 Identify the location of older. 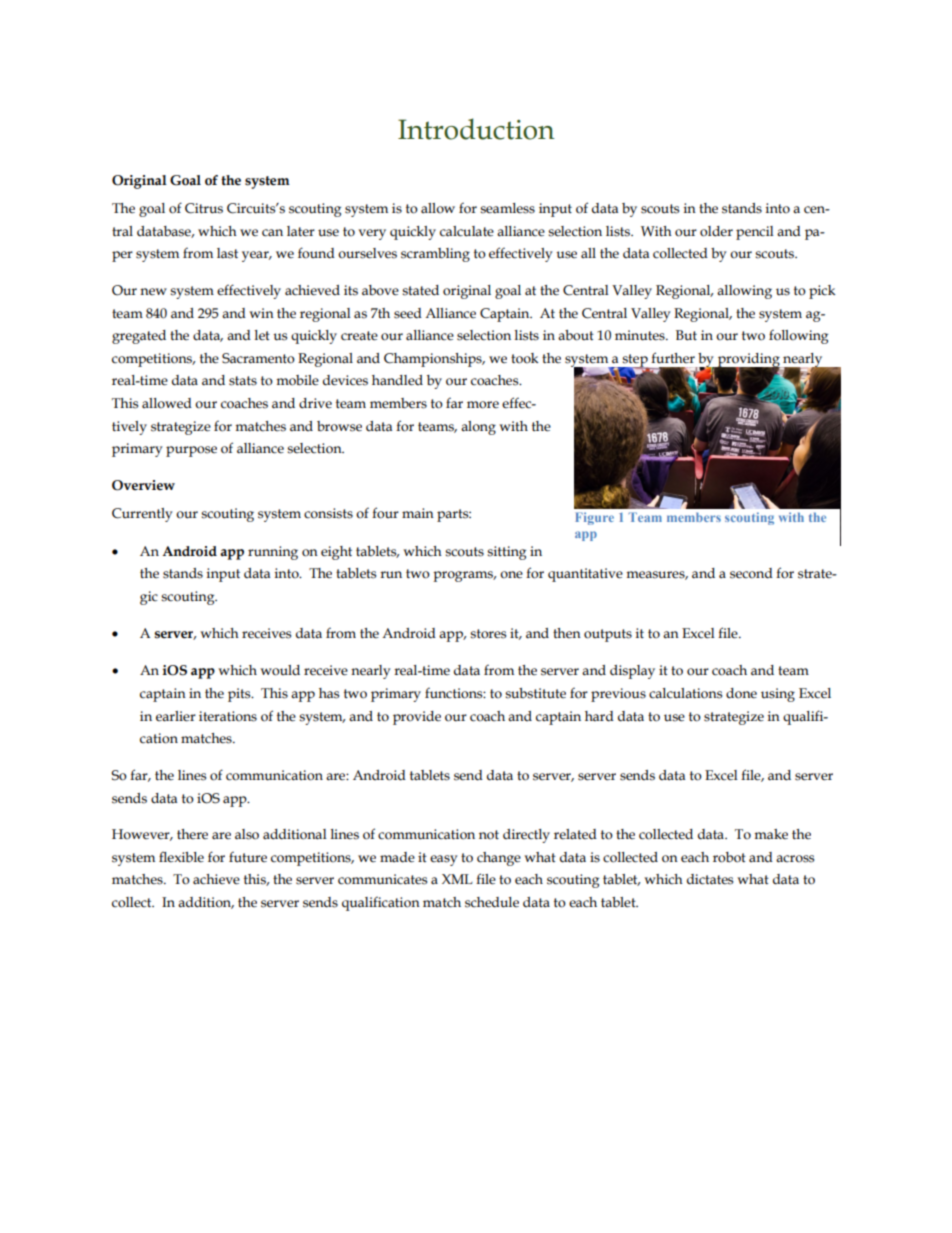
(716, 231).
